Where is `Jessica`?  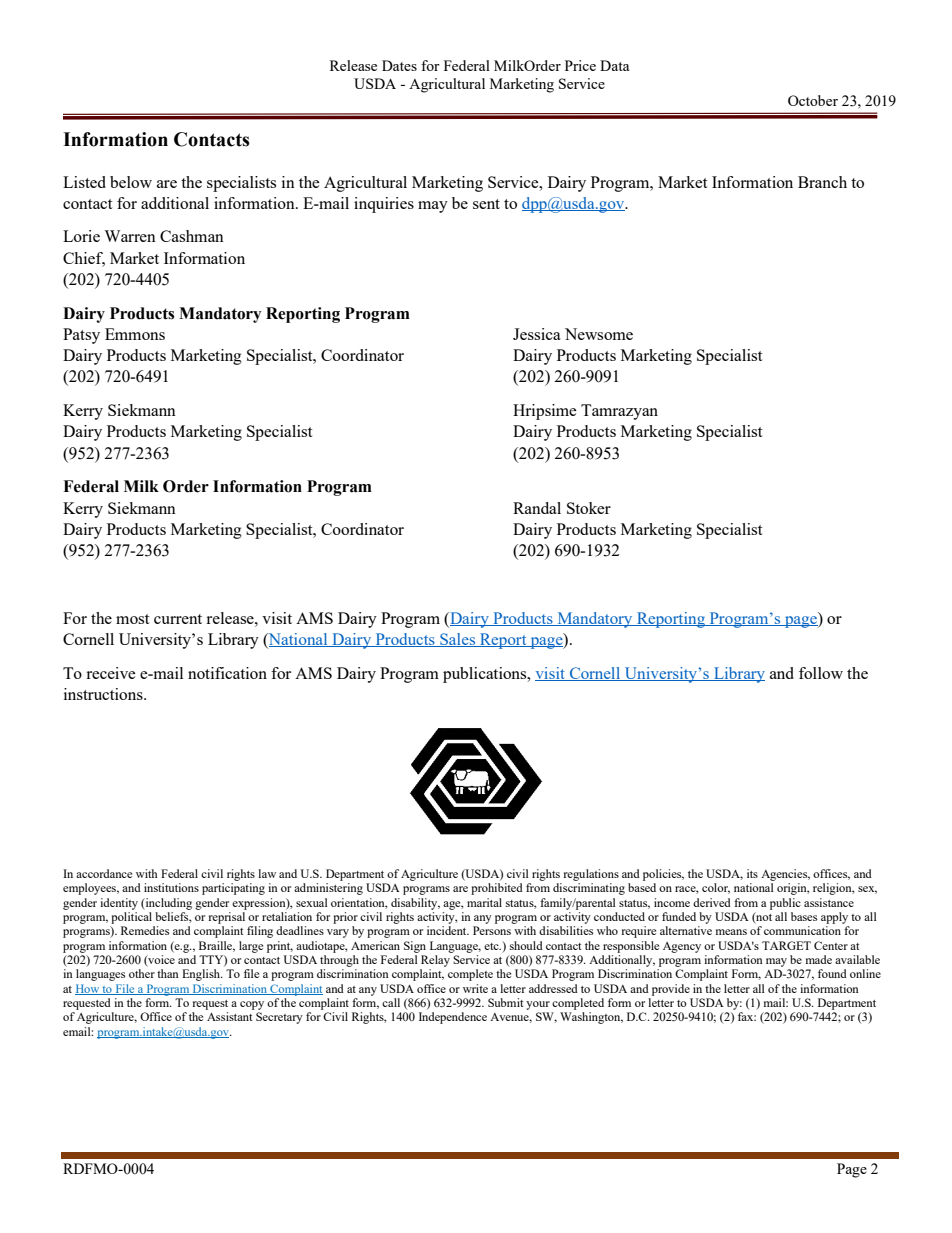 Jessica is located at coordinates (537, 334).
